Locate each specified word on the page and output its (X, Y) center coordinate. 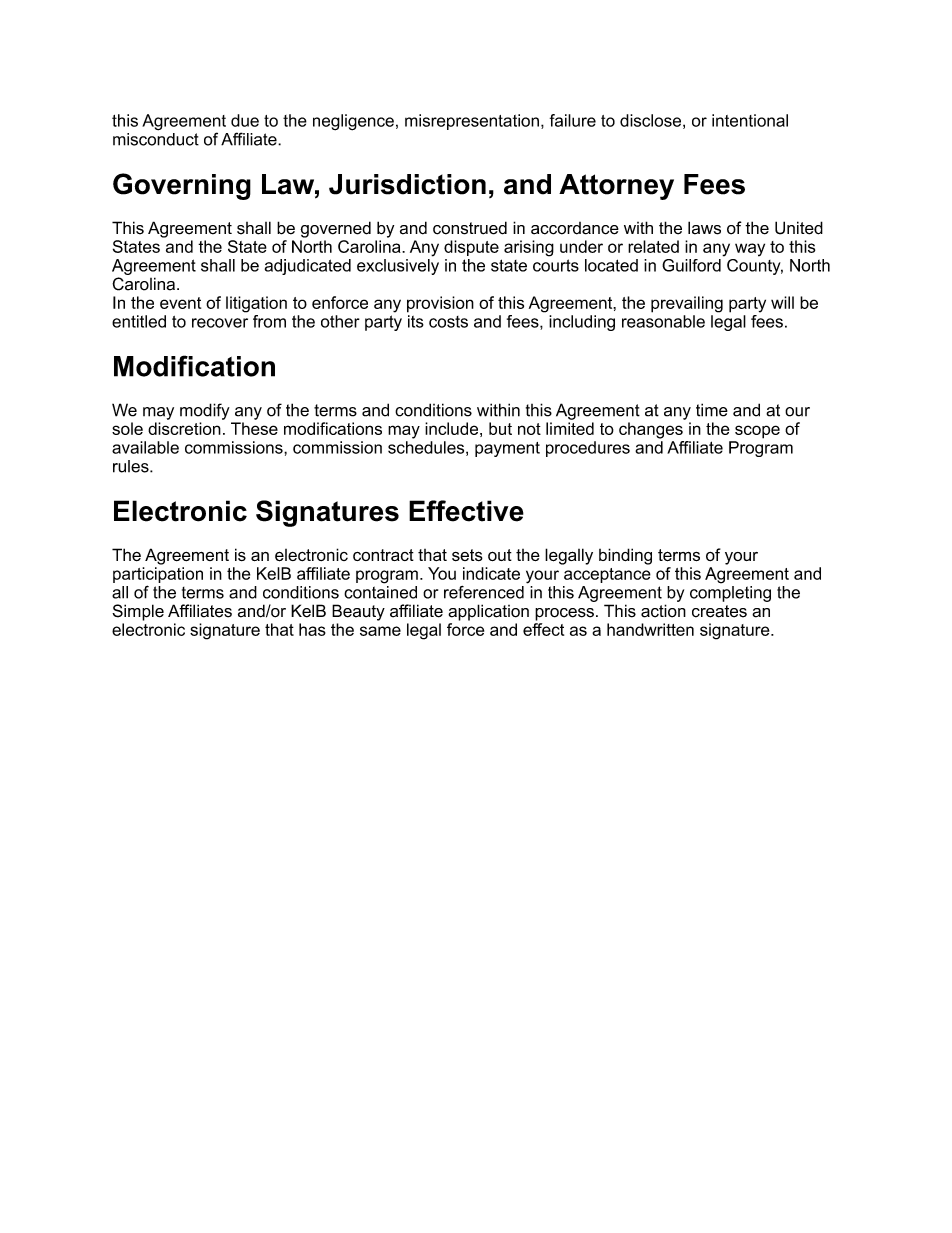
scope (757, 432)
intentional (750, 120)
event (180, 303)
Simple (138, 612)
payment (507, 449)
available (145, 447)
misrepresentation (472, 122)
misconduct (156, 139)
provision (440, 304)
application (488, 612)
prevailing (687, 304)
